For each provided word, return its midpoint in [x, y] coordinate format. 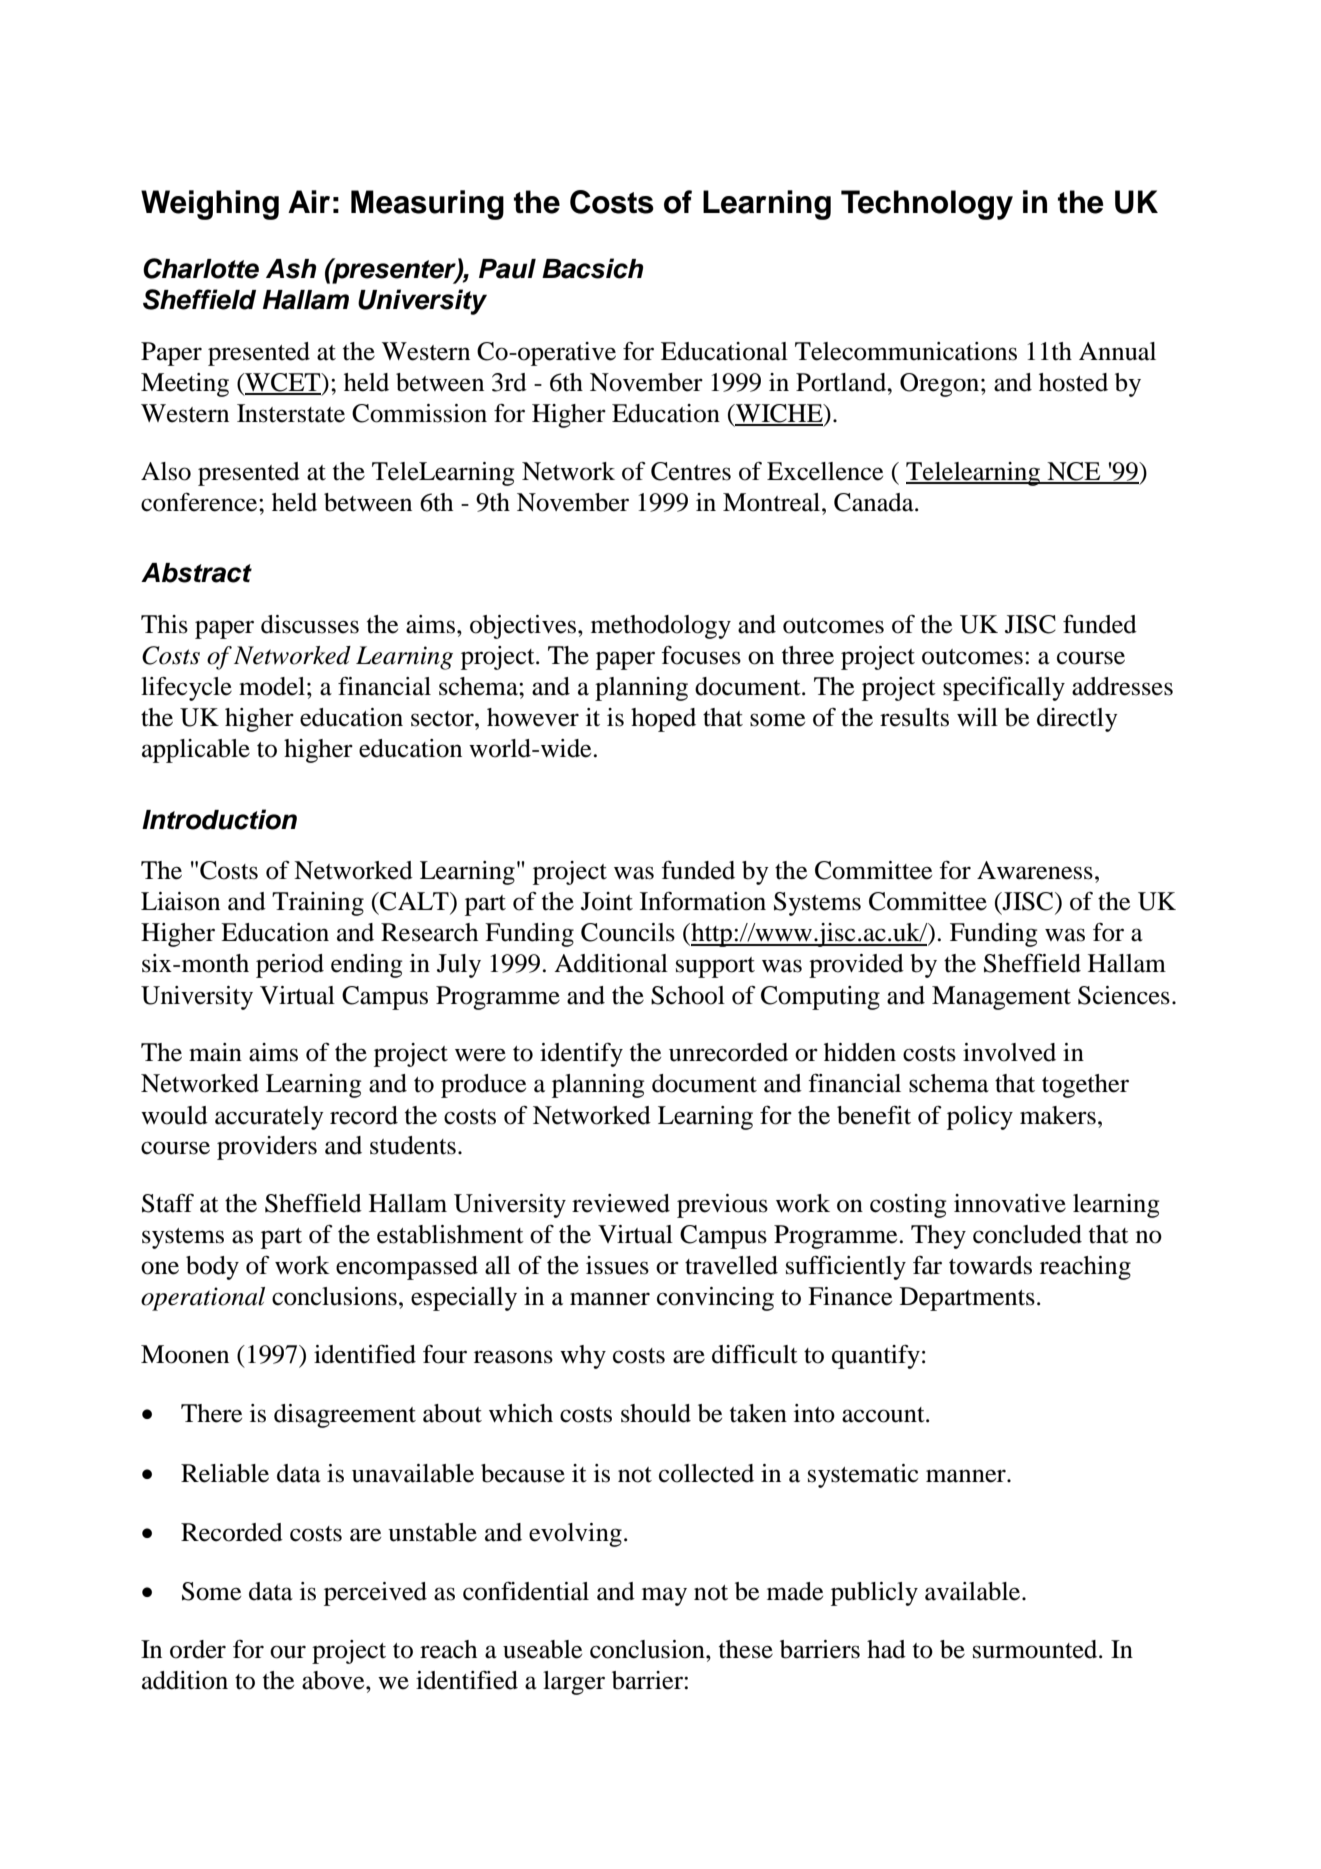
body [212, 1268]
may [664, 1596]
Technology [927, 205]
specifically [1004, 688]
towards [990, 1265]
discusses [310, 624]
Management [1001, 998]
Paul [507, 269]
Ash [291, 269]
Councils [628, 932]
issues [617, 1265]
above [334, 1680]
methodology [661, 627]
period [290, 966]
